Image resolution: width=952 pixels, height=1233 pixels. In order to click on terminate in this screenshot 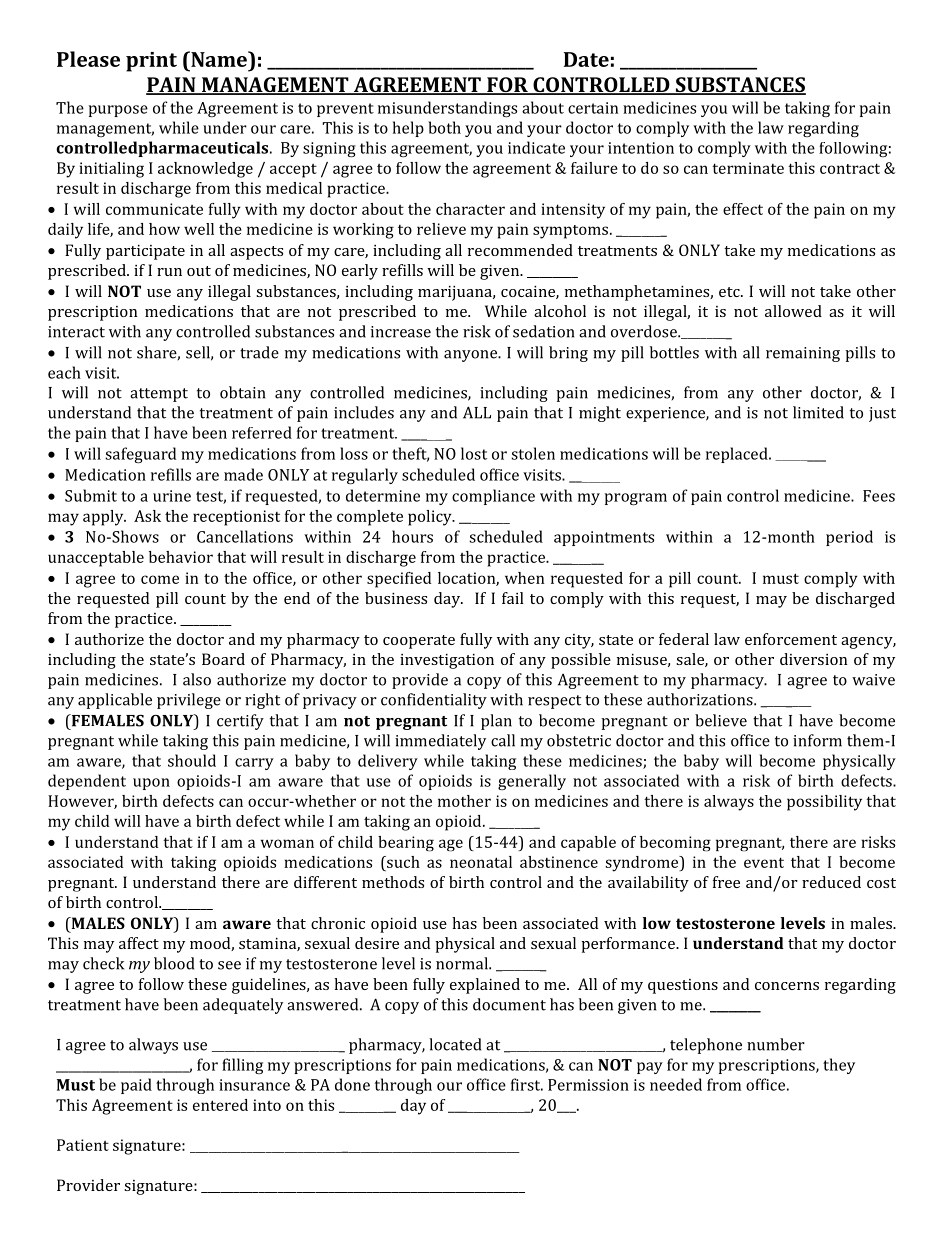, I will do `click(748, 168)`.
